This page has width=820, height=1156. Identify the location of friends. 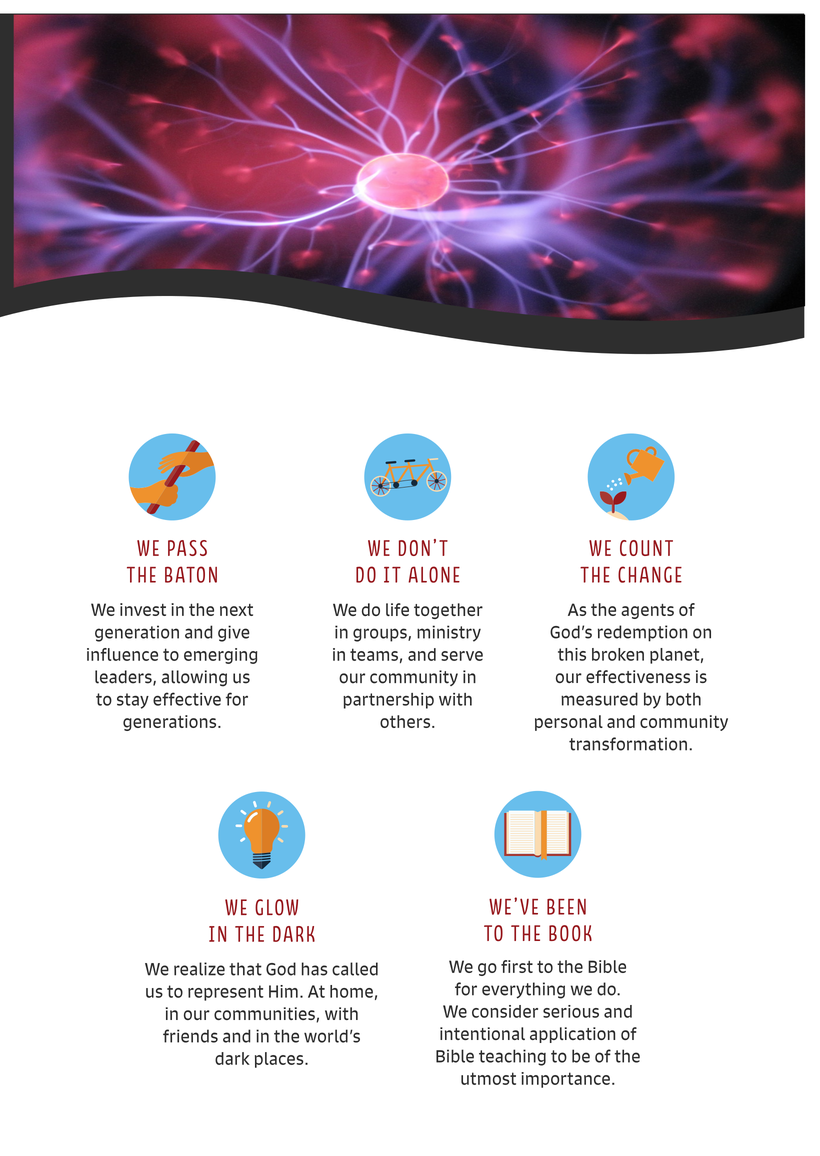
(190, 1036).
